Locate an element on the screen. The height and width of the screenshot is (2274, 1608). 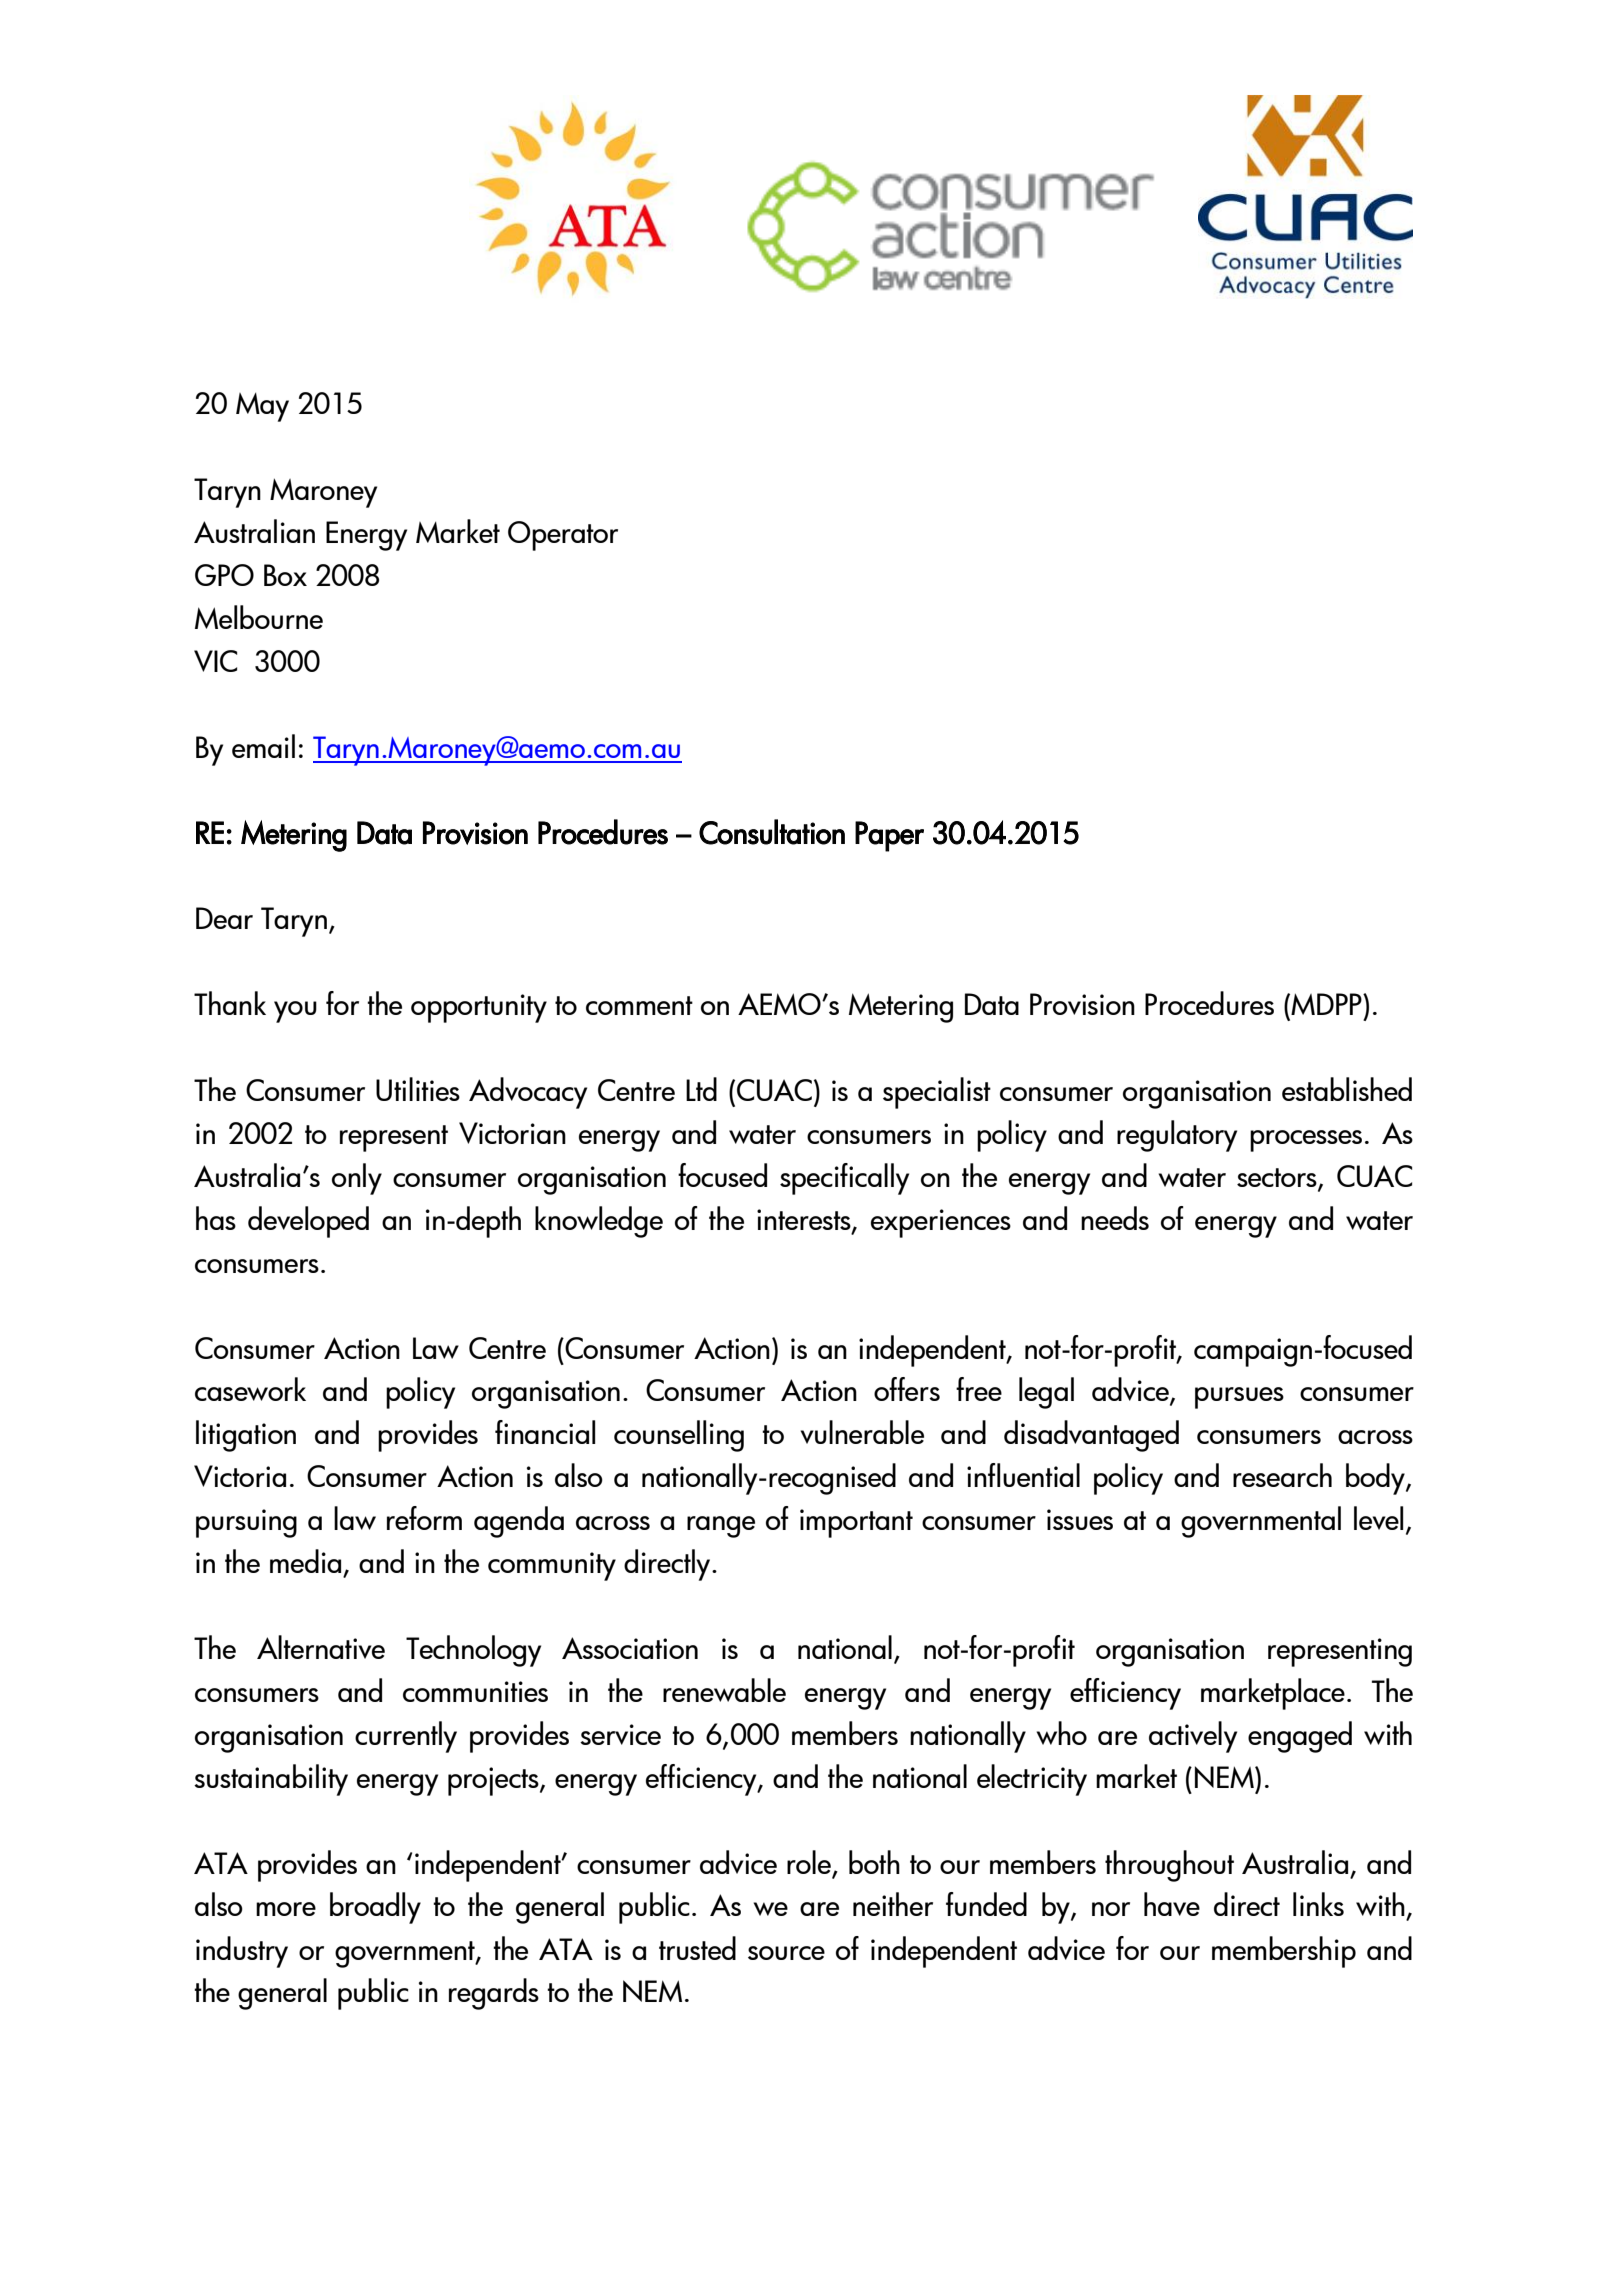
comment is located at coordinates (639, 1005).
